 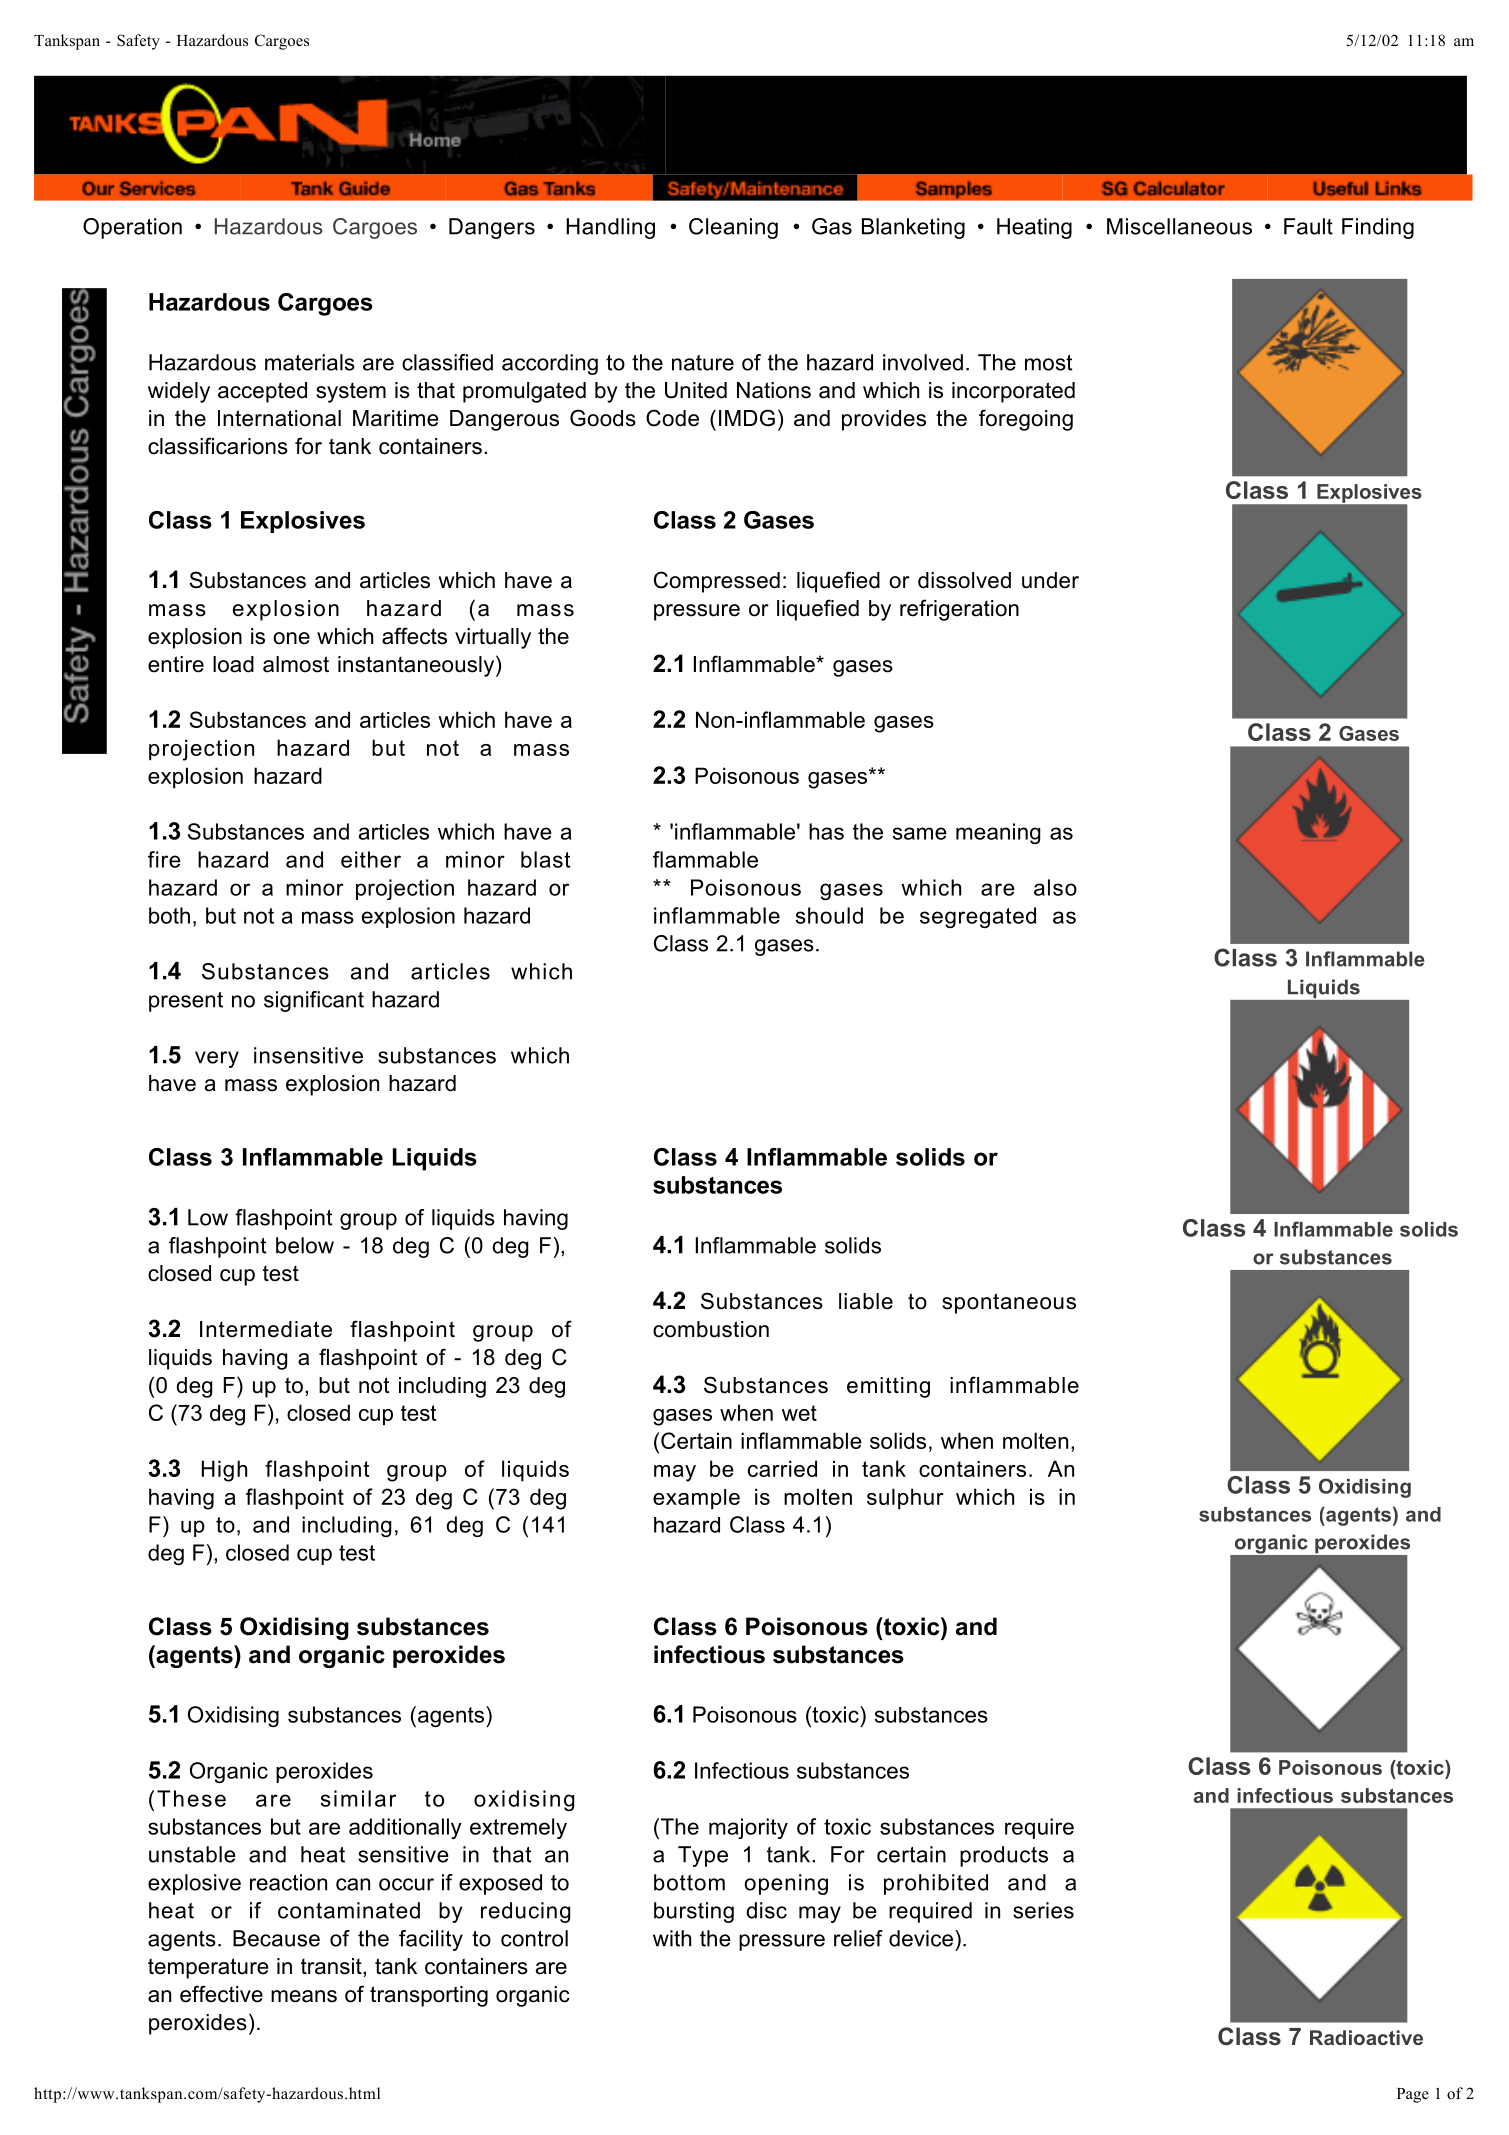 I want to click on relief, so click(x=858, y=1938).
